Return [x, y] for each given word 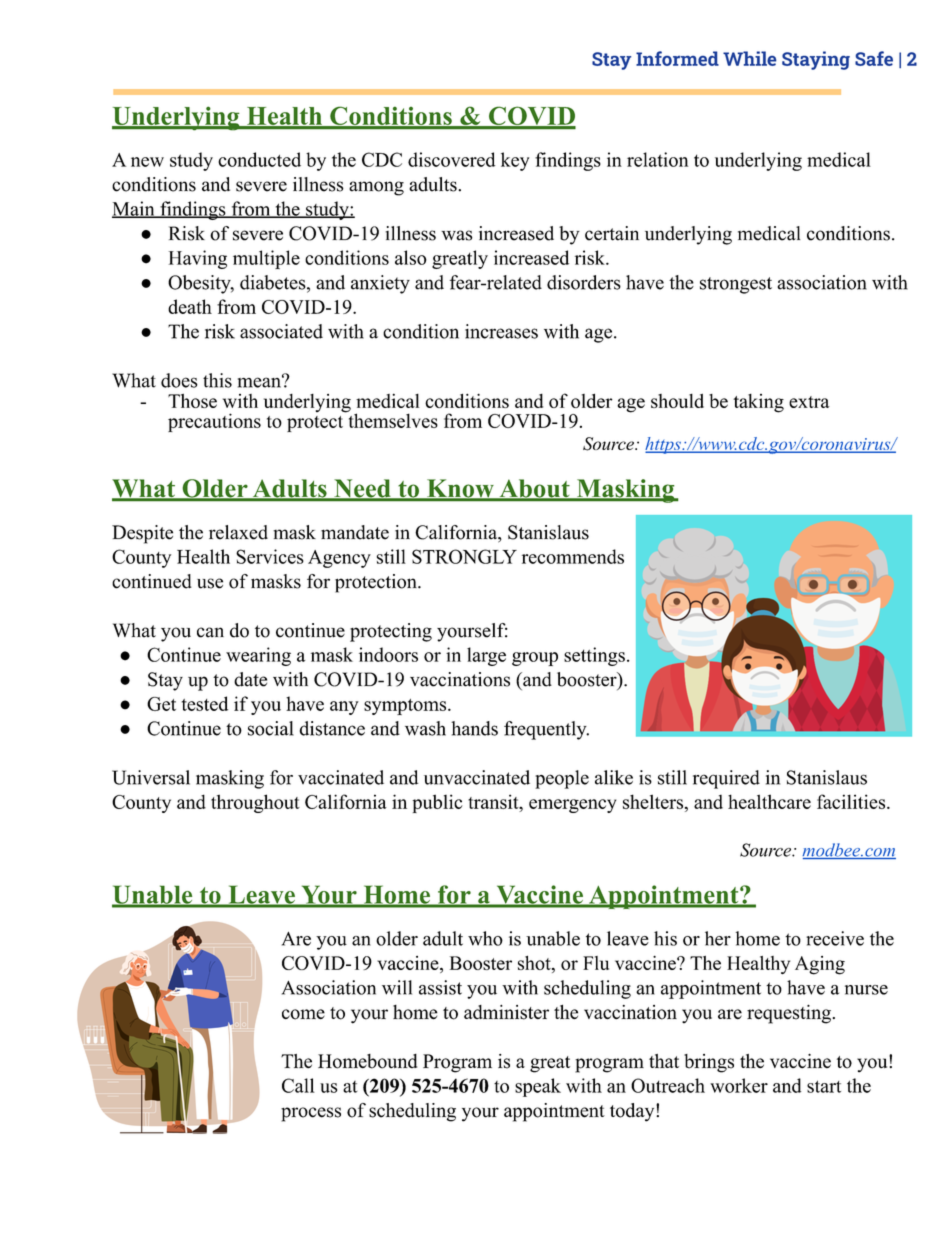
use [210, 583]
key [515, 161]
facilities [852, 801]
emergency [572, 806]
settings [594, 656]
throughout [255, 803]
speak [538, 1087]
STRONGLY [464, 556]
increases [501, 331]
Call [298, 1085]
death [190, 306]
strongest [736, 285]
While [750, 58]
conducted [259, 159]
